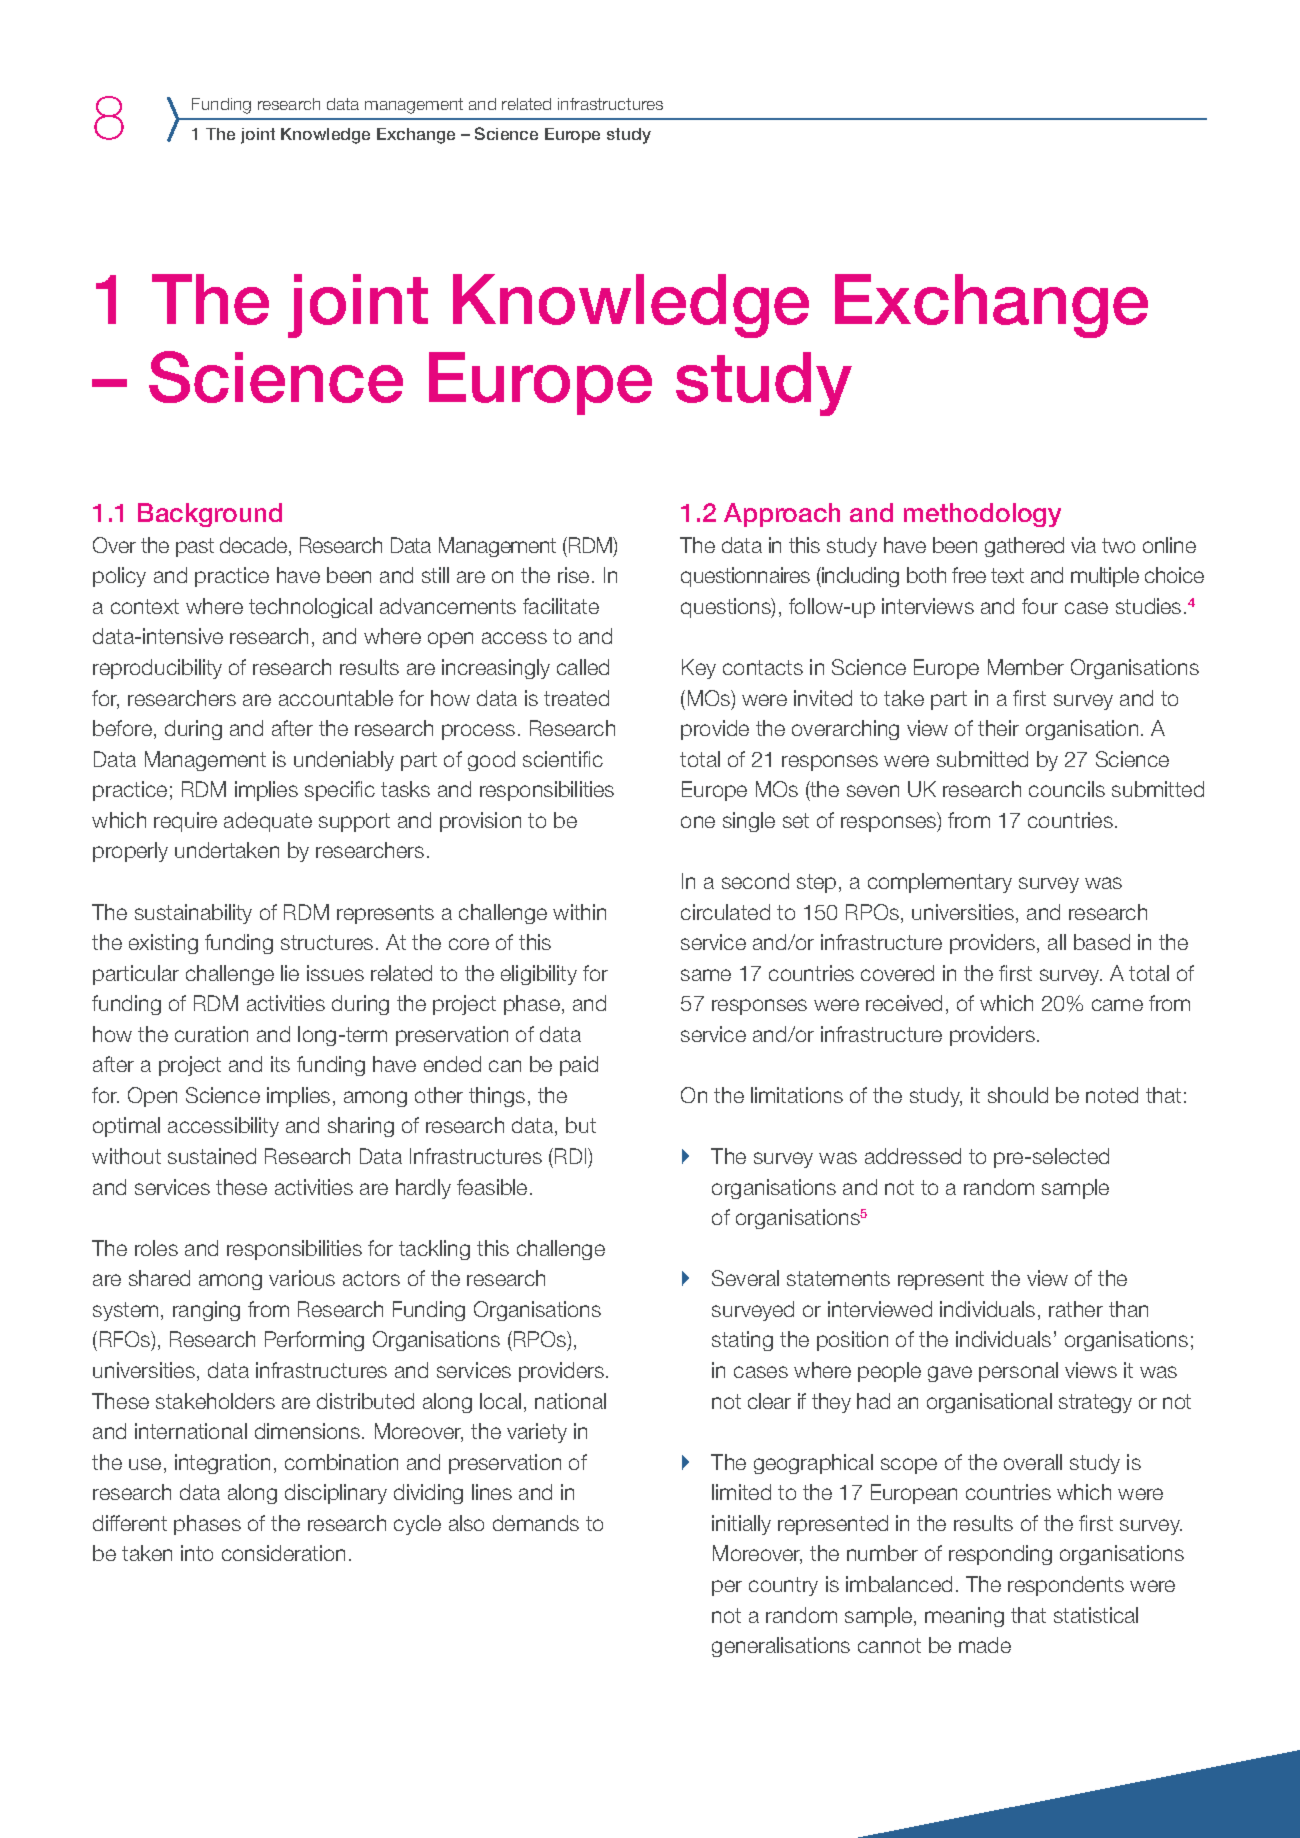  Describe the element at coordinates (283, 1553) in the page. I see `consideration` at that location.
